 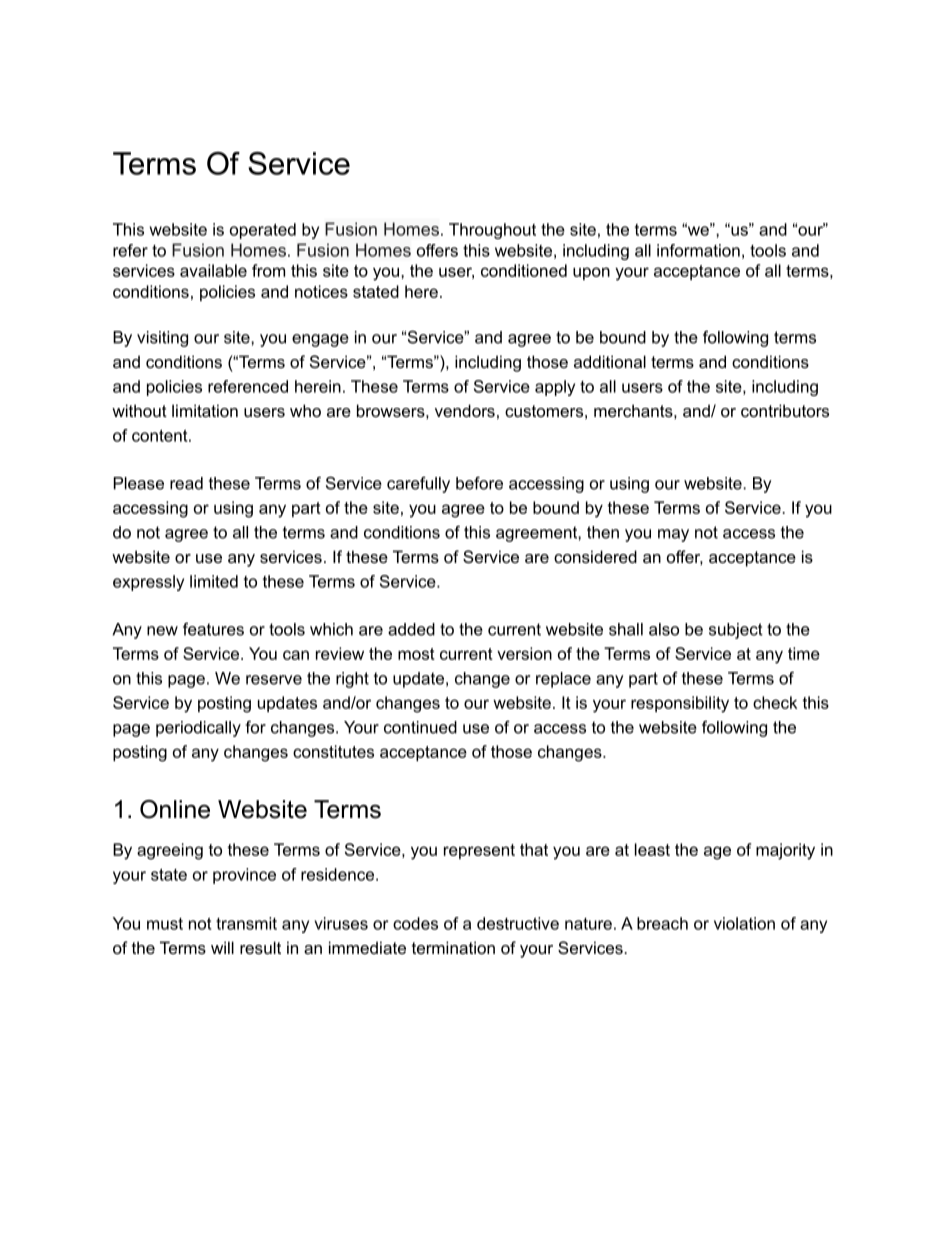 I want to click on violation, so click(x=744, y=923).
